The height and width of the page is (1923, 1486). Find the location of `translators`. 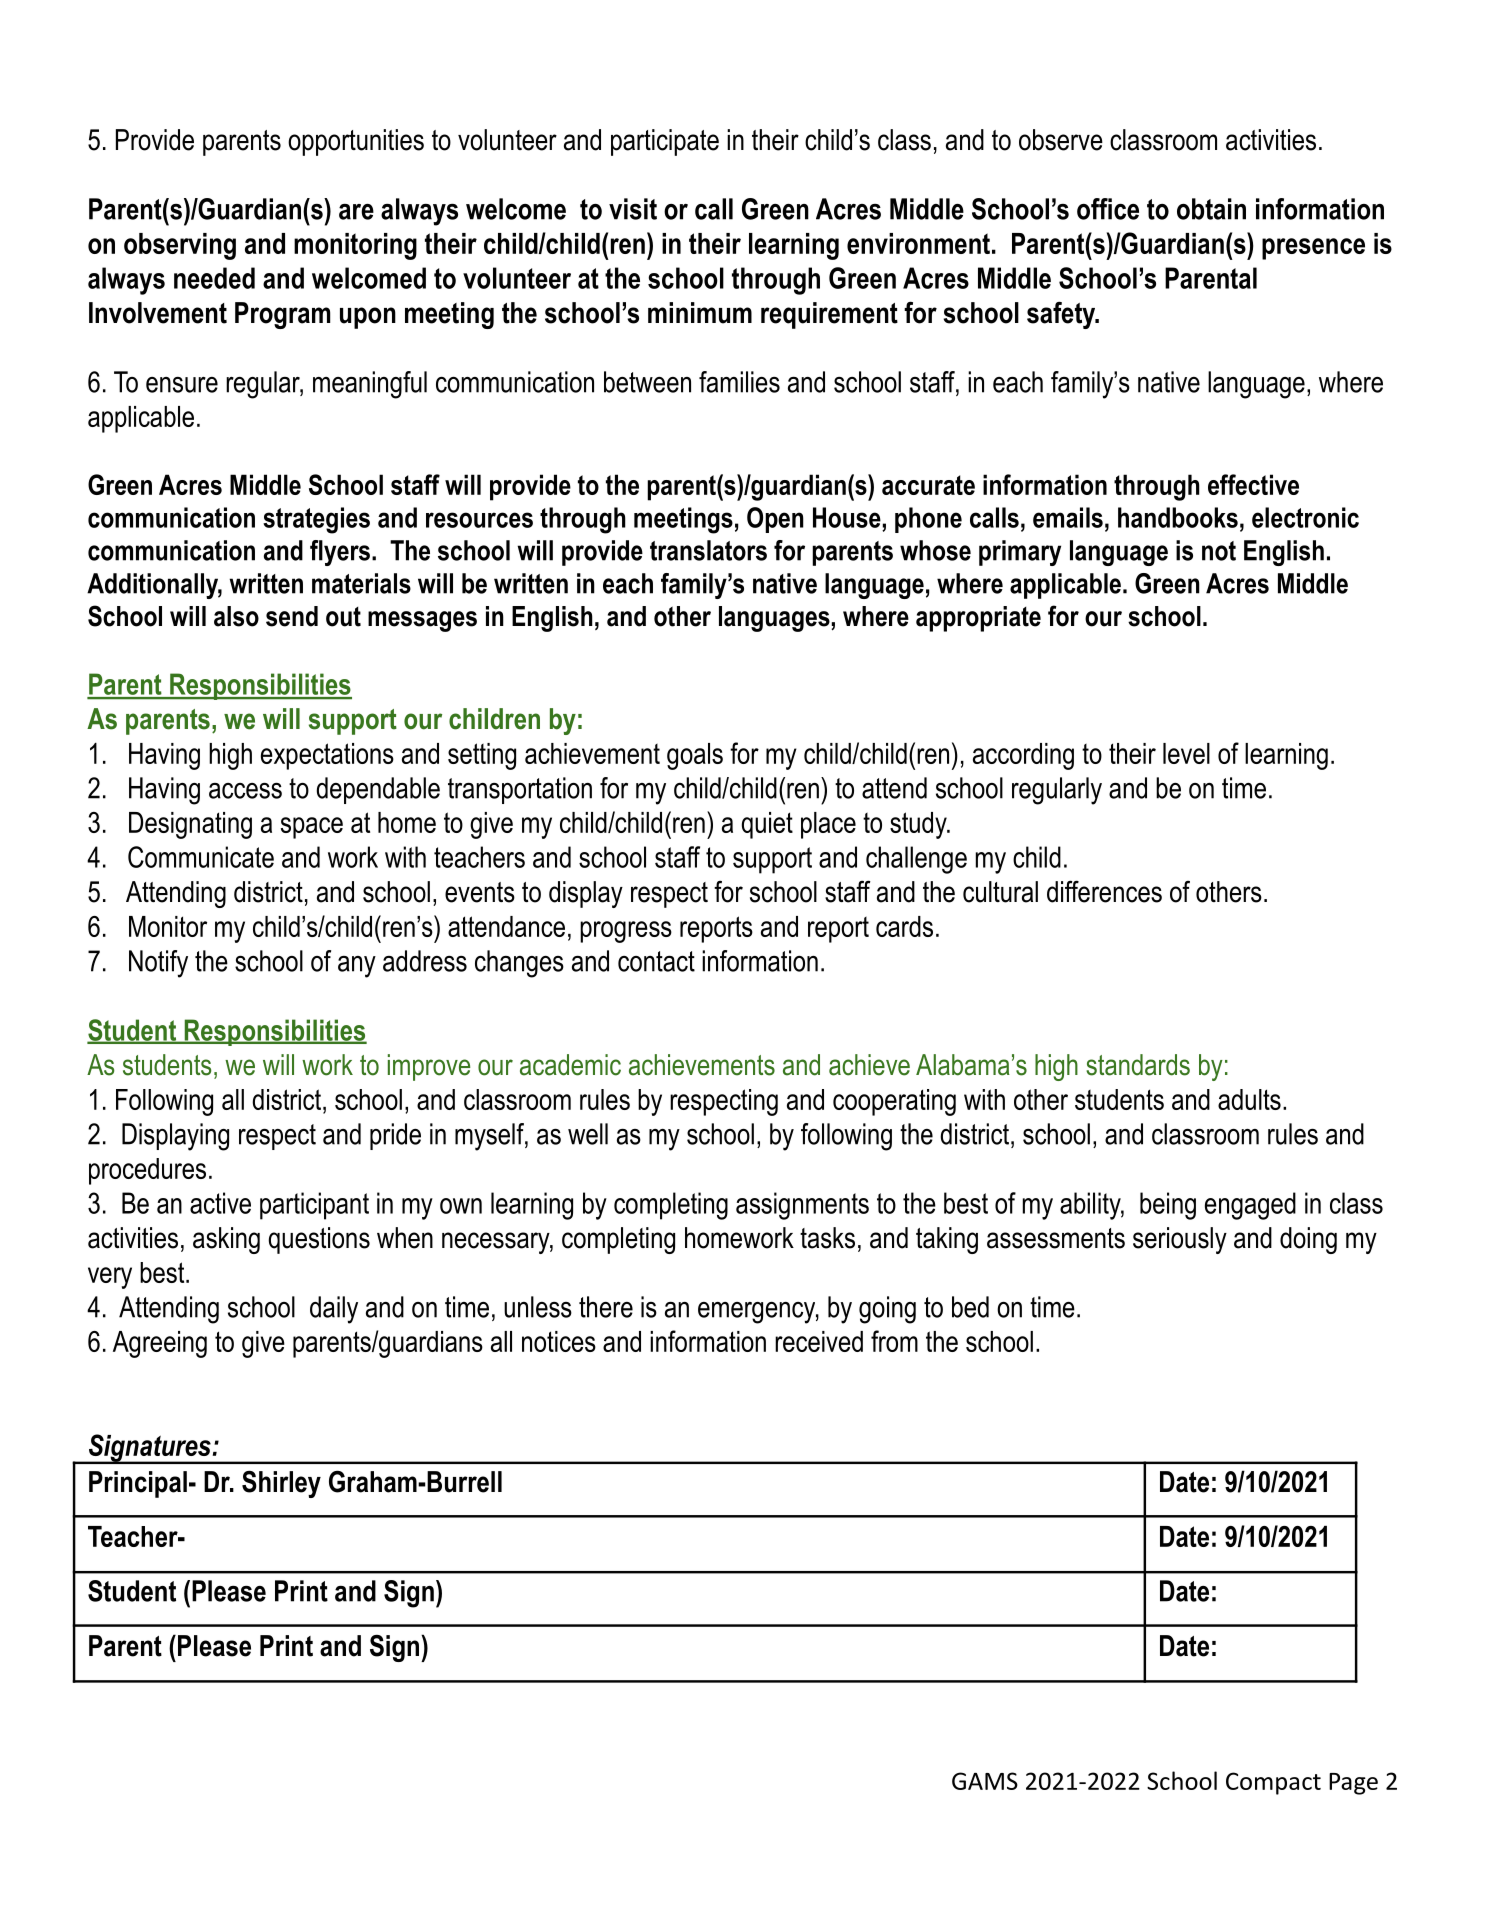

translators is located at coordinates (708, 550).
